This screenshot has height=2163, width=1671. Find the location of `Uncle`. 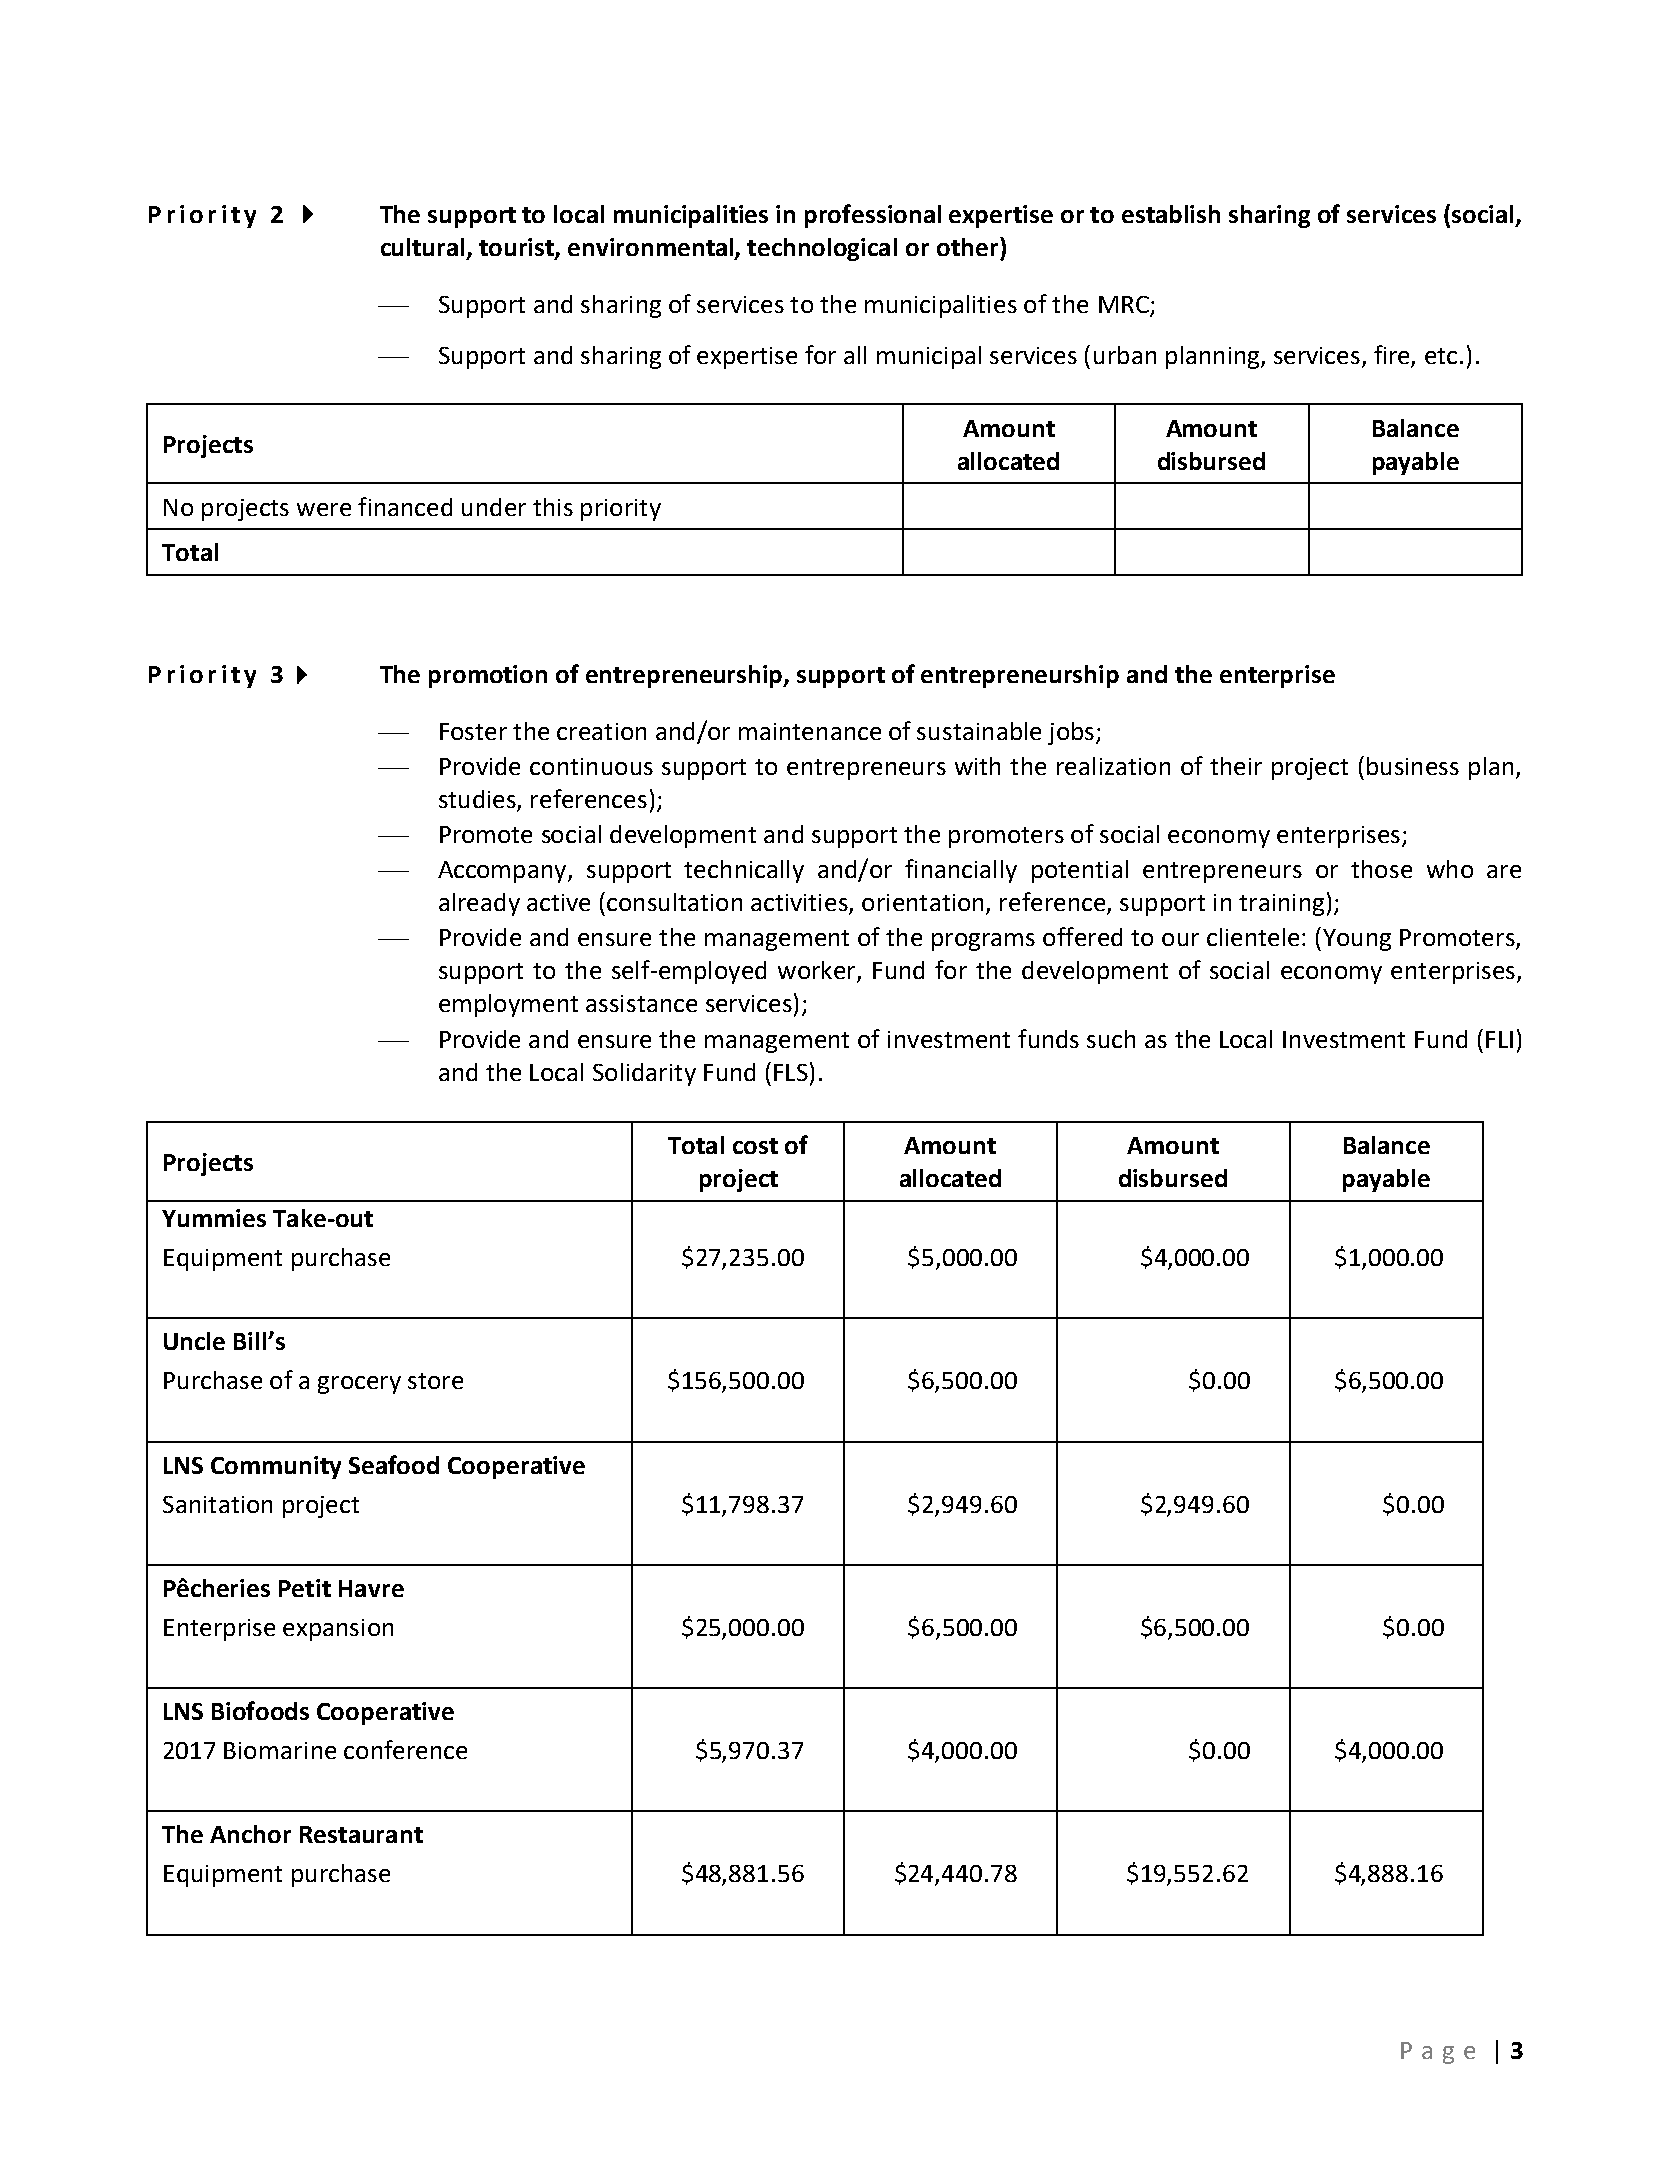

Uncle is located at coordinates (194, 1341).
